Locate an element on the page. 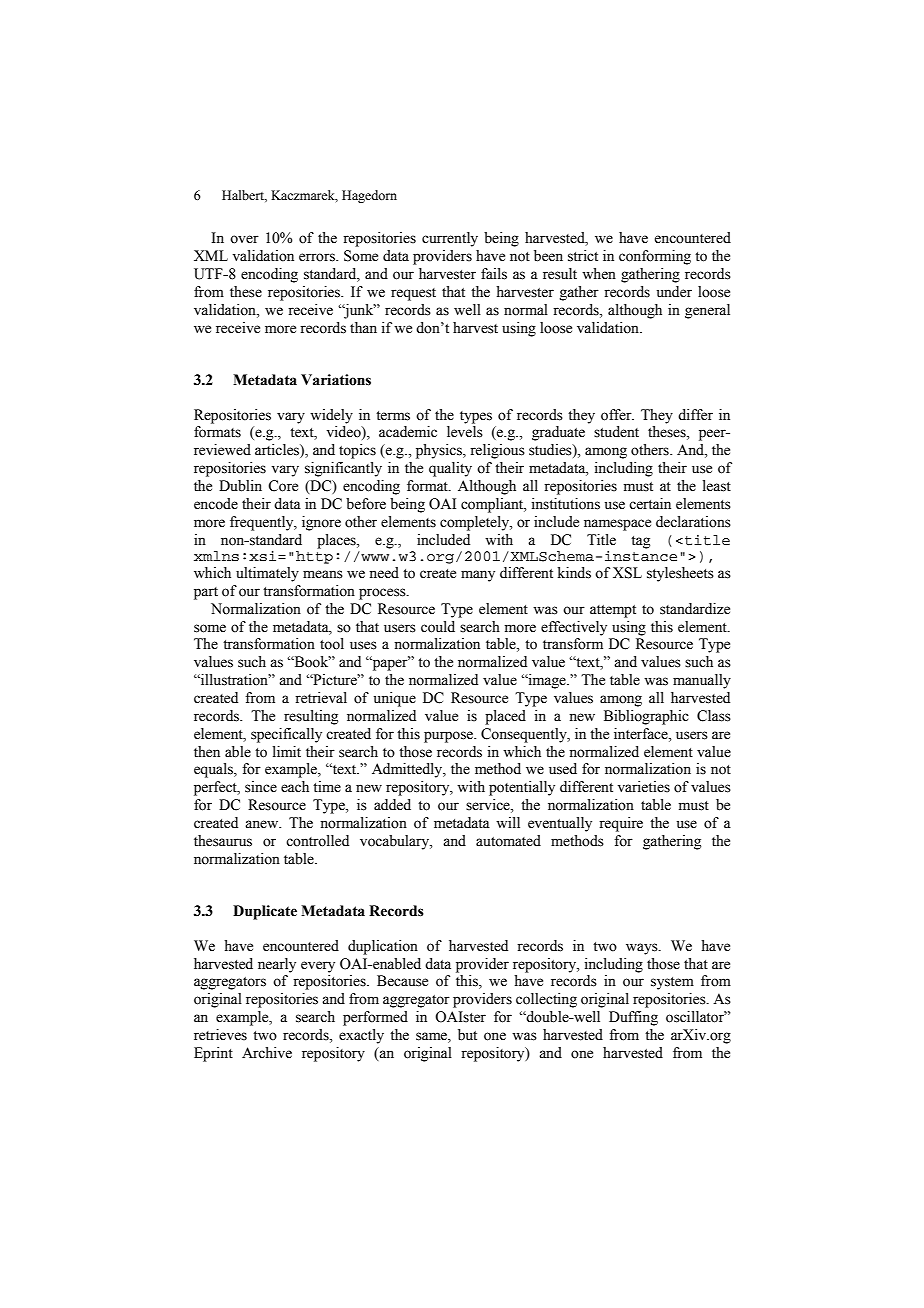  but is located at coordinates (467, 1035).
